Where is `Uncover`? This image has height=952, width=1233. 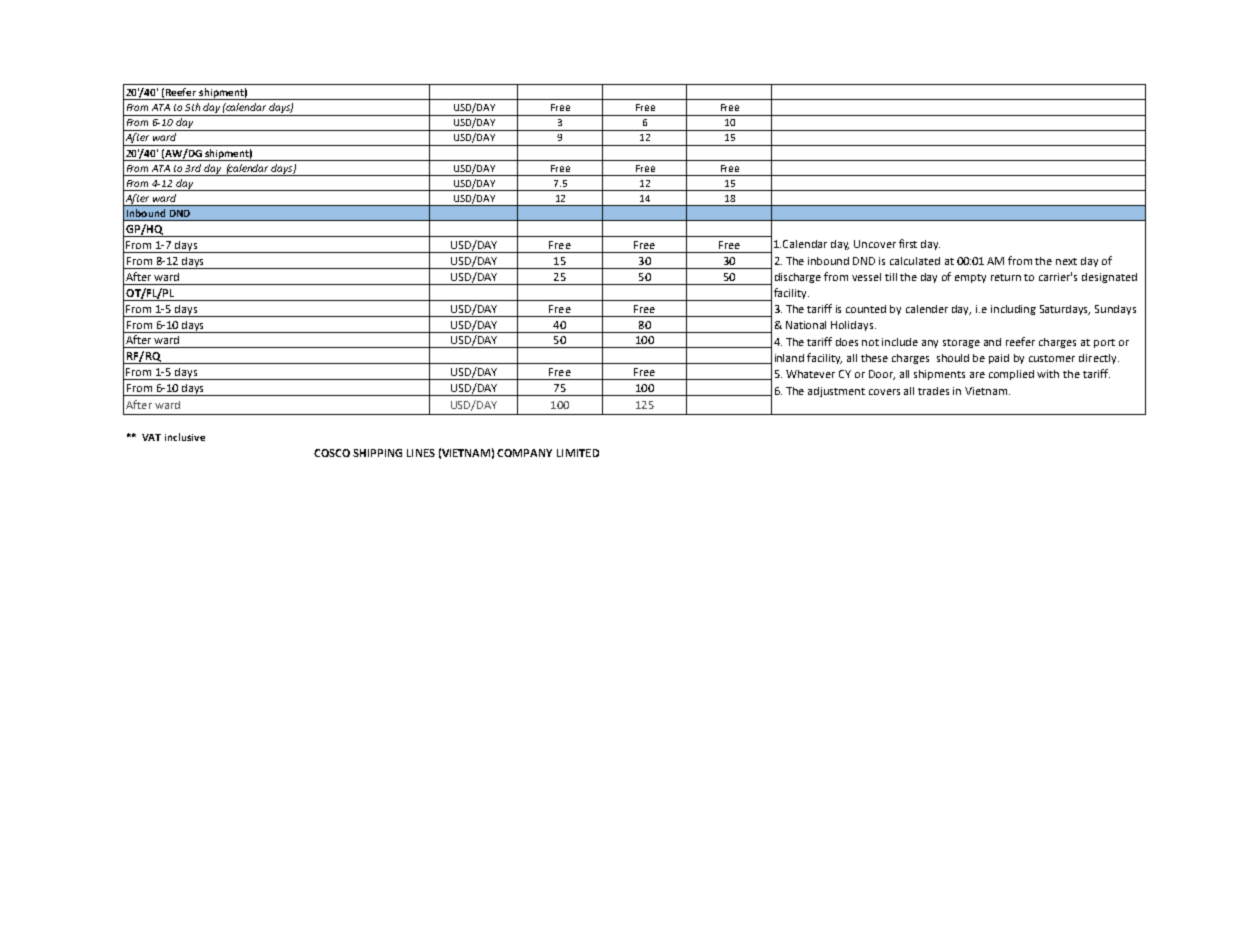 Uncover is located at coordinates (875, 244).
